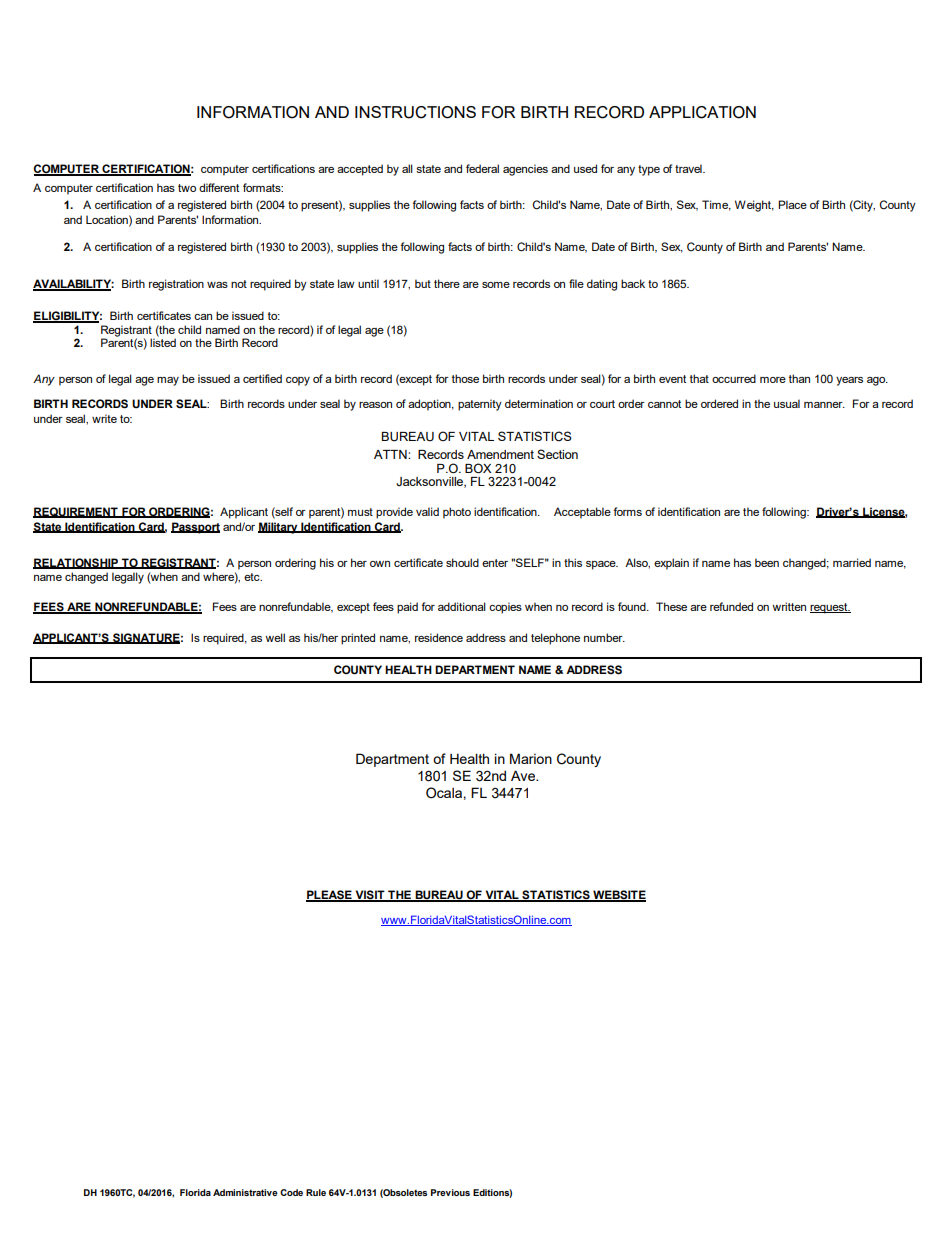 This image has height=1233, width=952. What do you see at coordinates (450, 1192) in the image?
I see `Previous` at bounding box center [450, 1192].
